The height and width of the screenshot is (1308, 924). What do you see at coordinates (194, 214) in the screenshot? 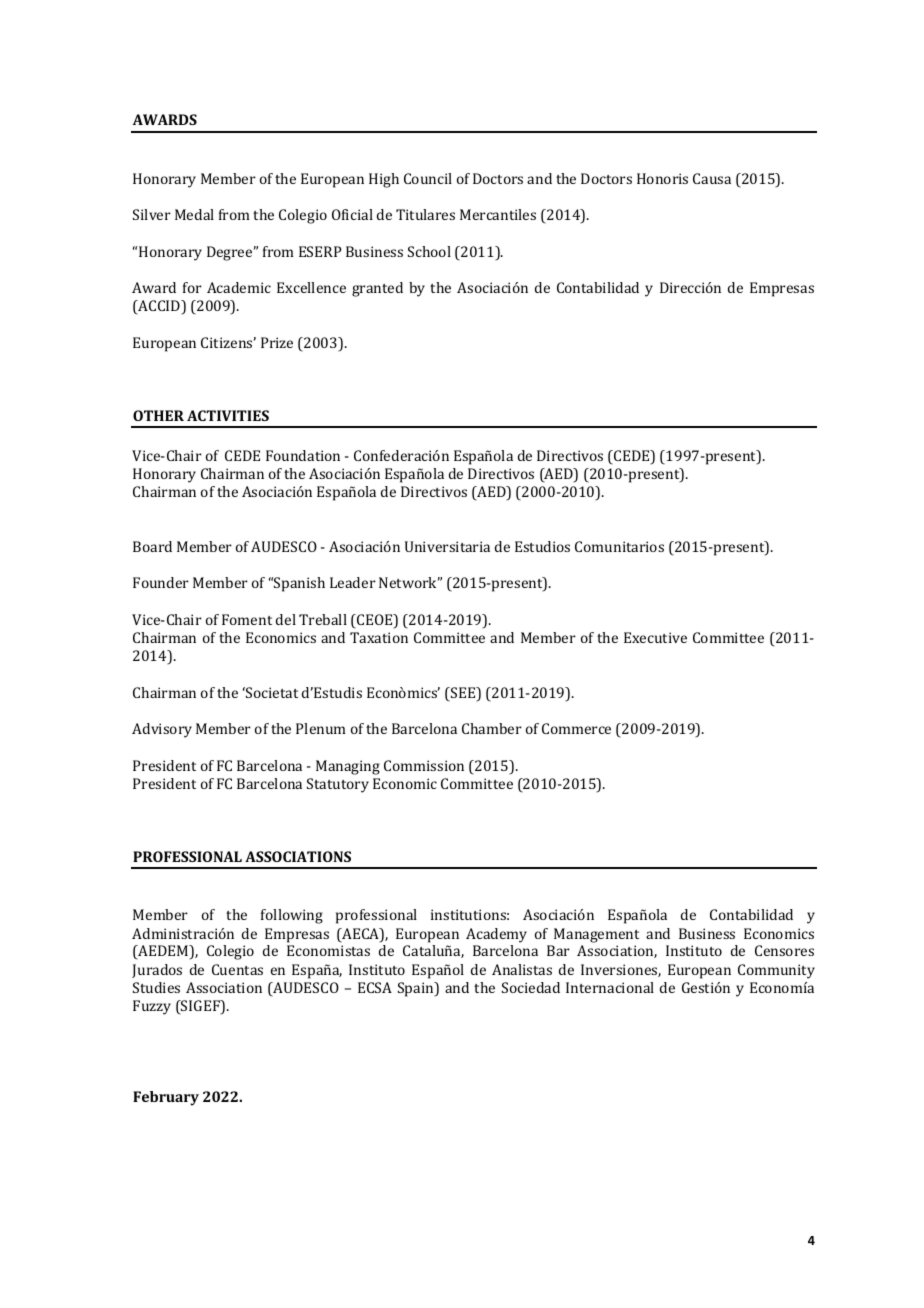
I see `Medal` at bounding box center [194, 214].
